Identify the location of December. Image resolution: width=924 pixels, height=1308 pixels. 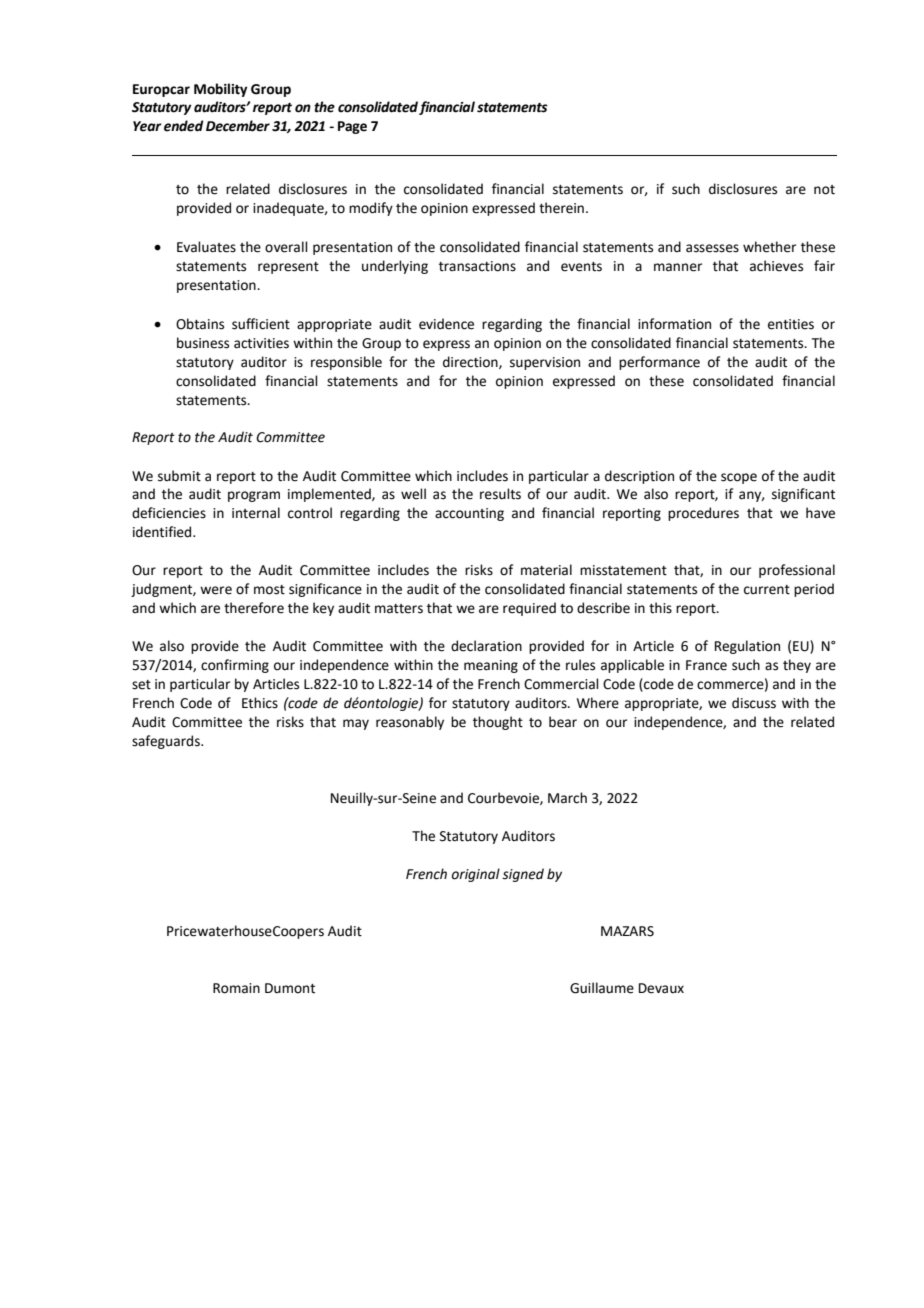
(238, 126).
